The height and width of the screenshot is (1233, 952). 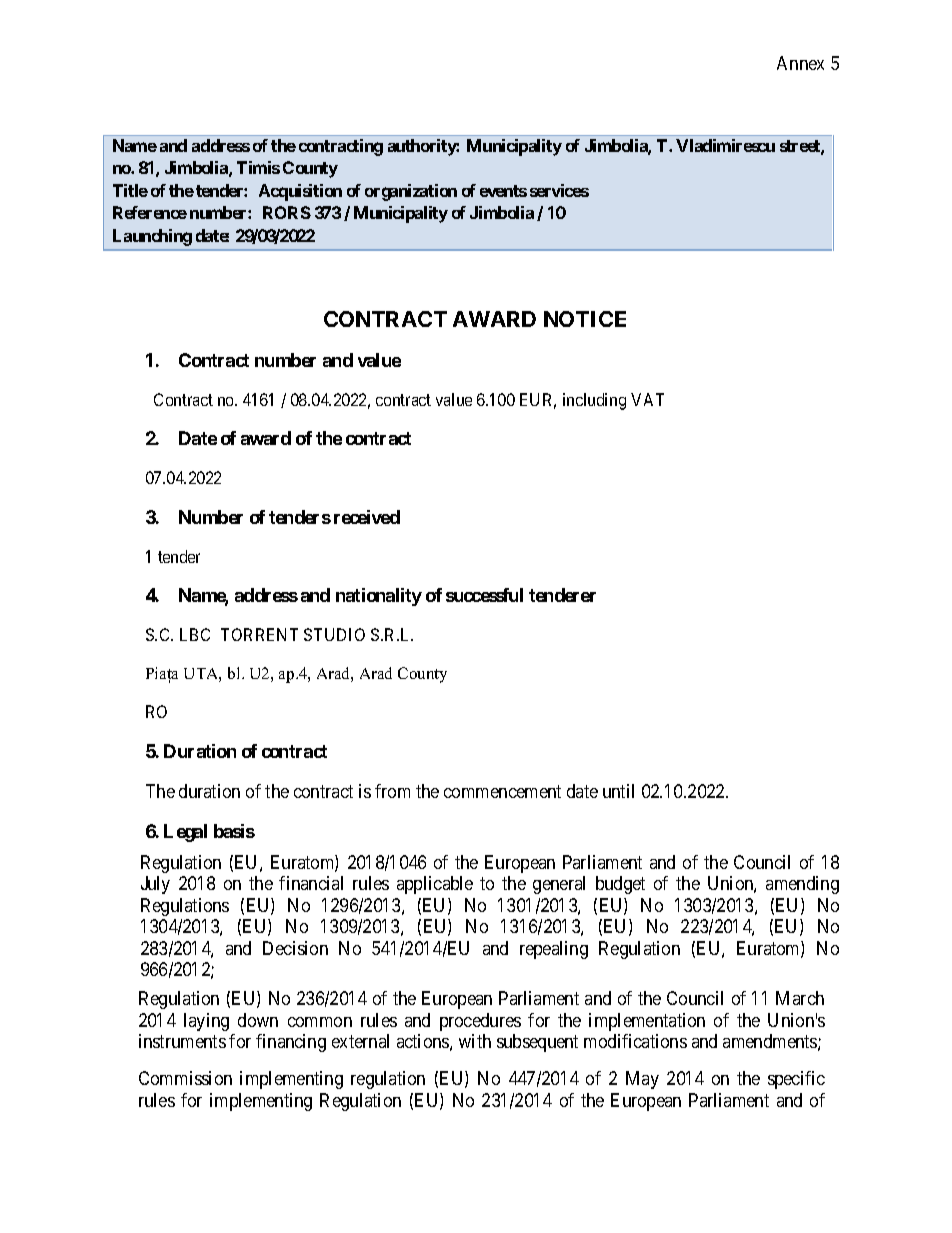 What do you see at coordinates (130, 190) in the screenshot?
I see `Title` at bounding box center [130, 190].
